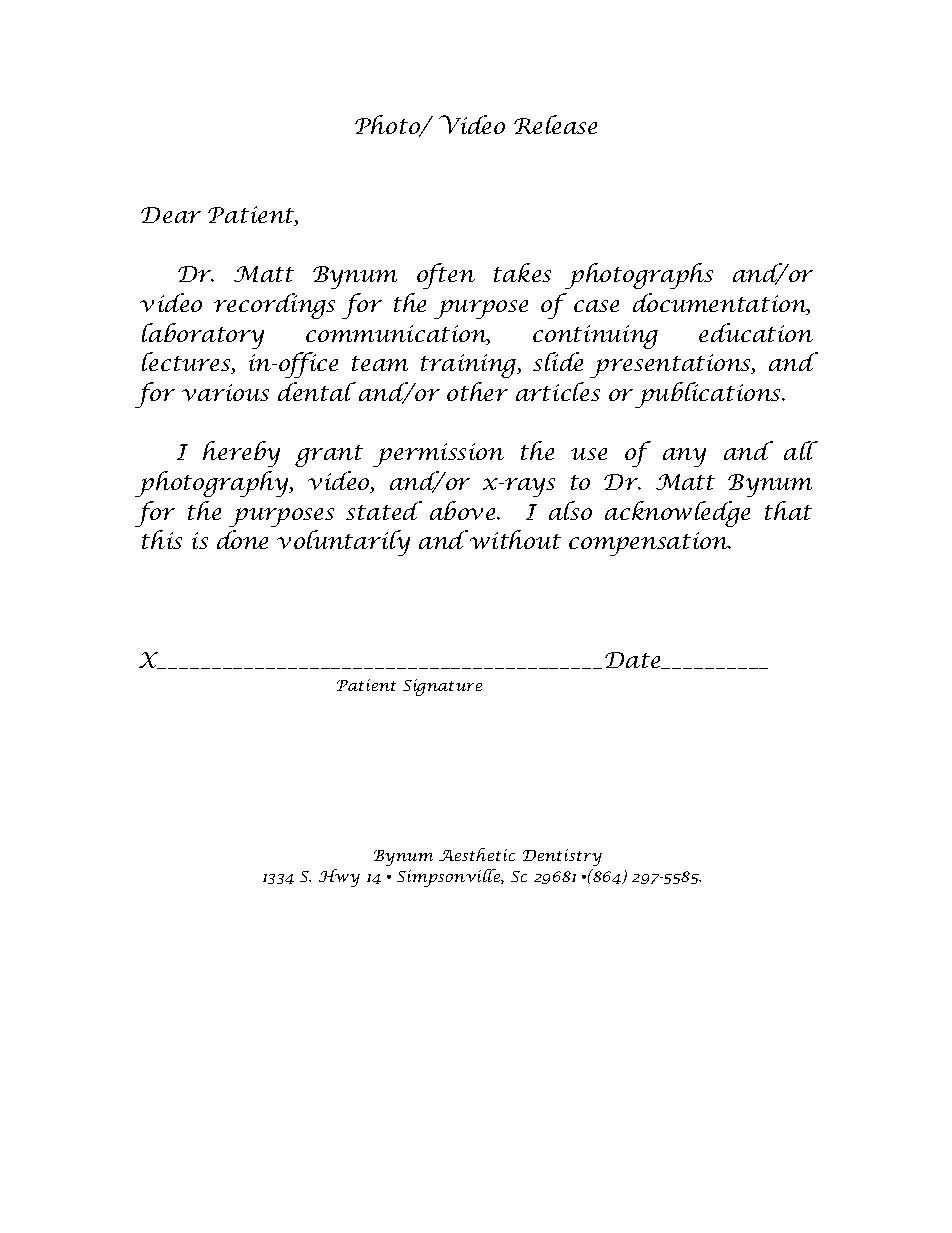  Describe the element at coordinates (522, 272) in the document. I see `takes` at that location.
